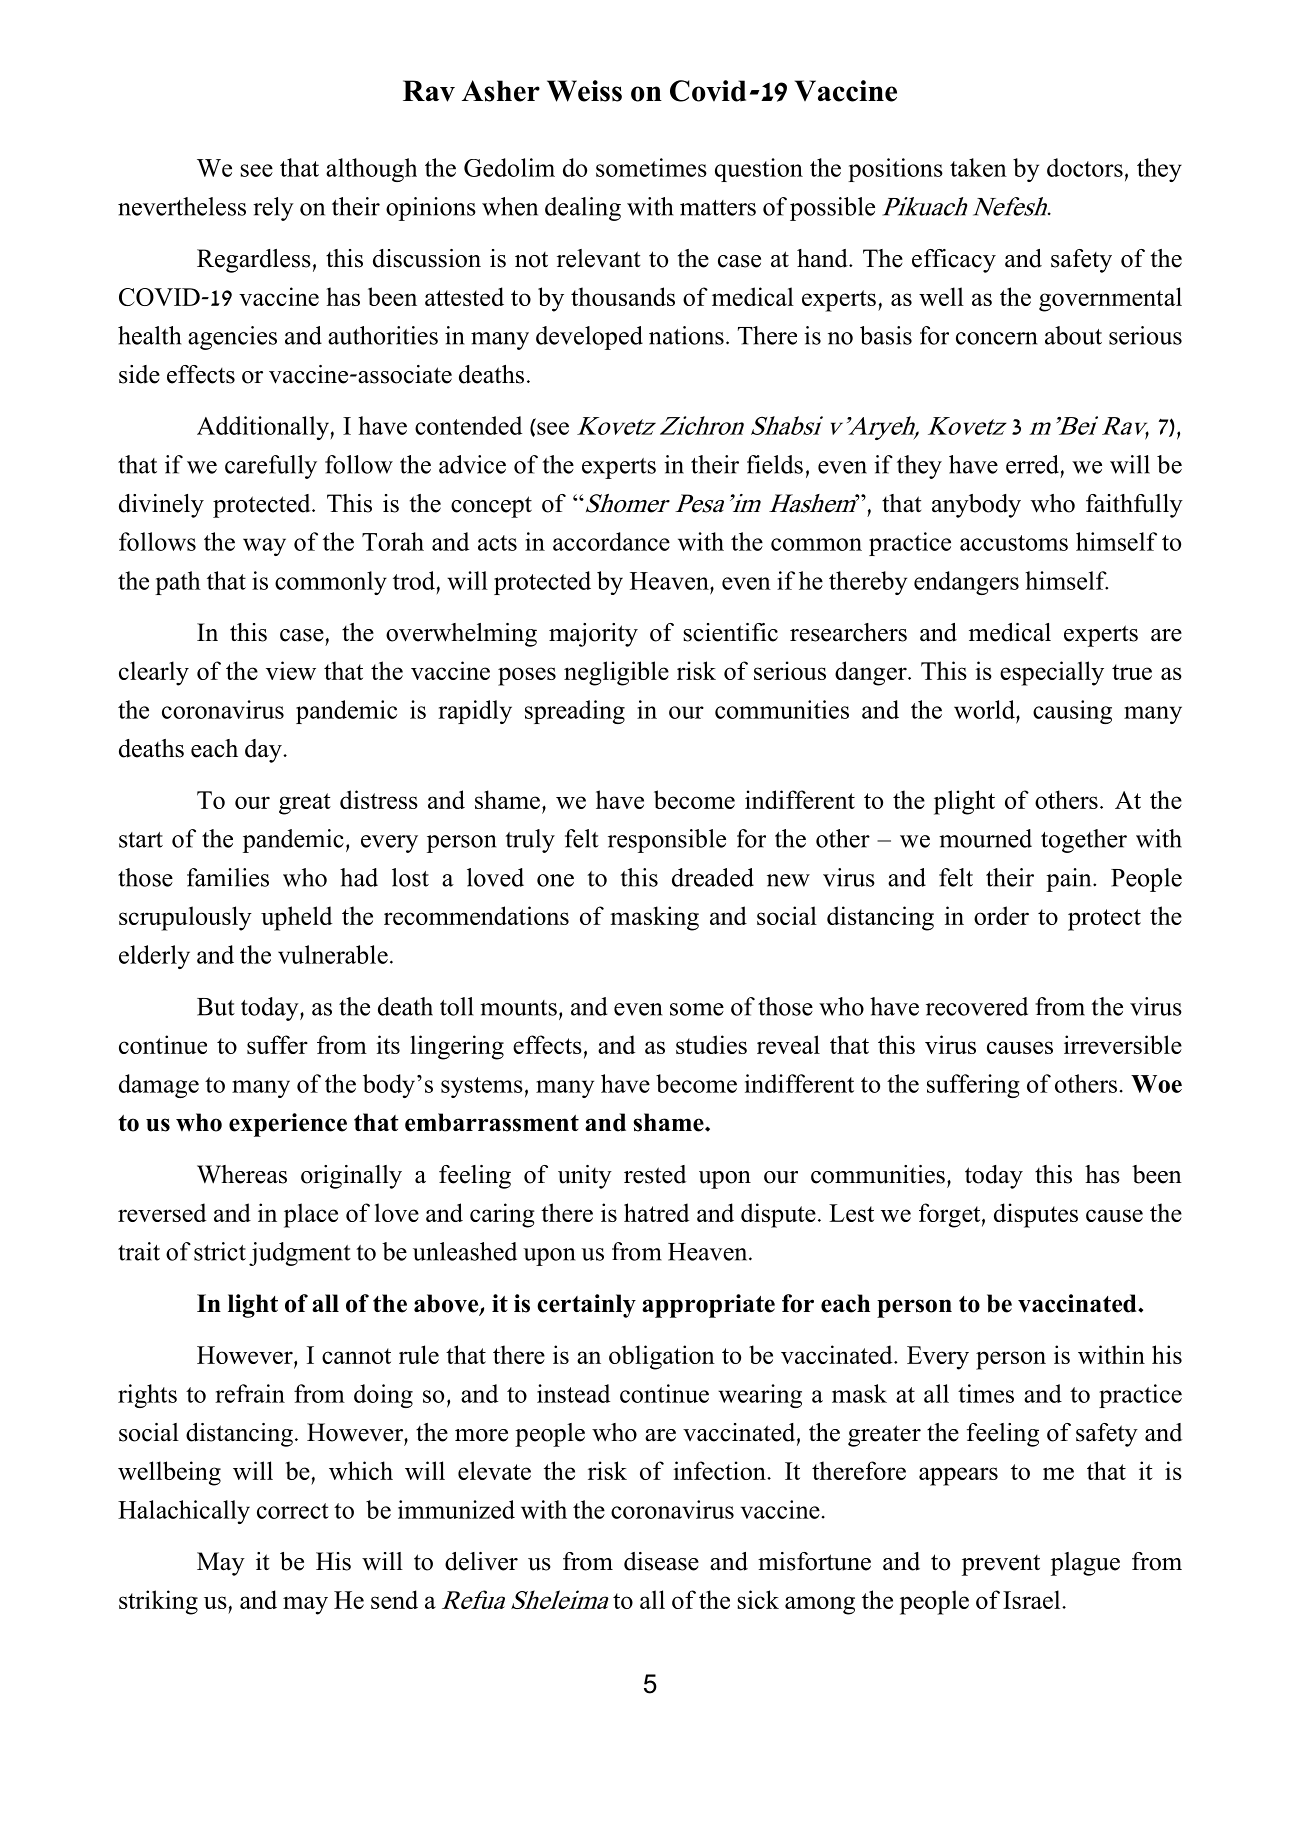 This document has width=1300, height=1837. What do you see at coordinates (1085, 167) in the document?
I see `doctors` at bounding box center [1085, 167].
